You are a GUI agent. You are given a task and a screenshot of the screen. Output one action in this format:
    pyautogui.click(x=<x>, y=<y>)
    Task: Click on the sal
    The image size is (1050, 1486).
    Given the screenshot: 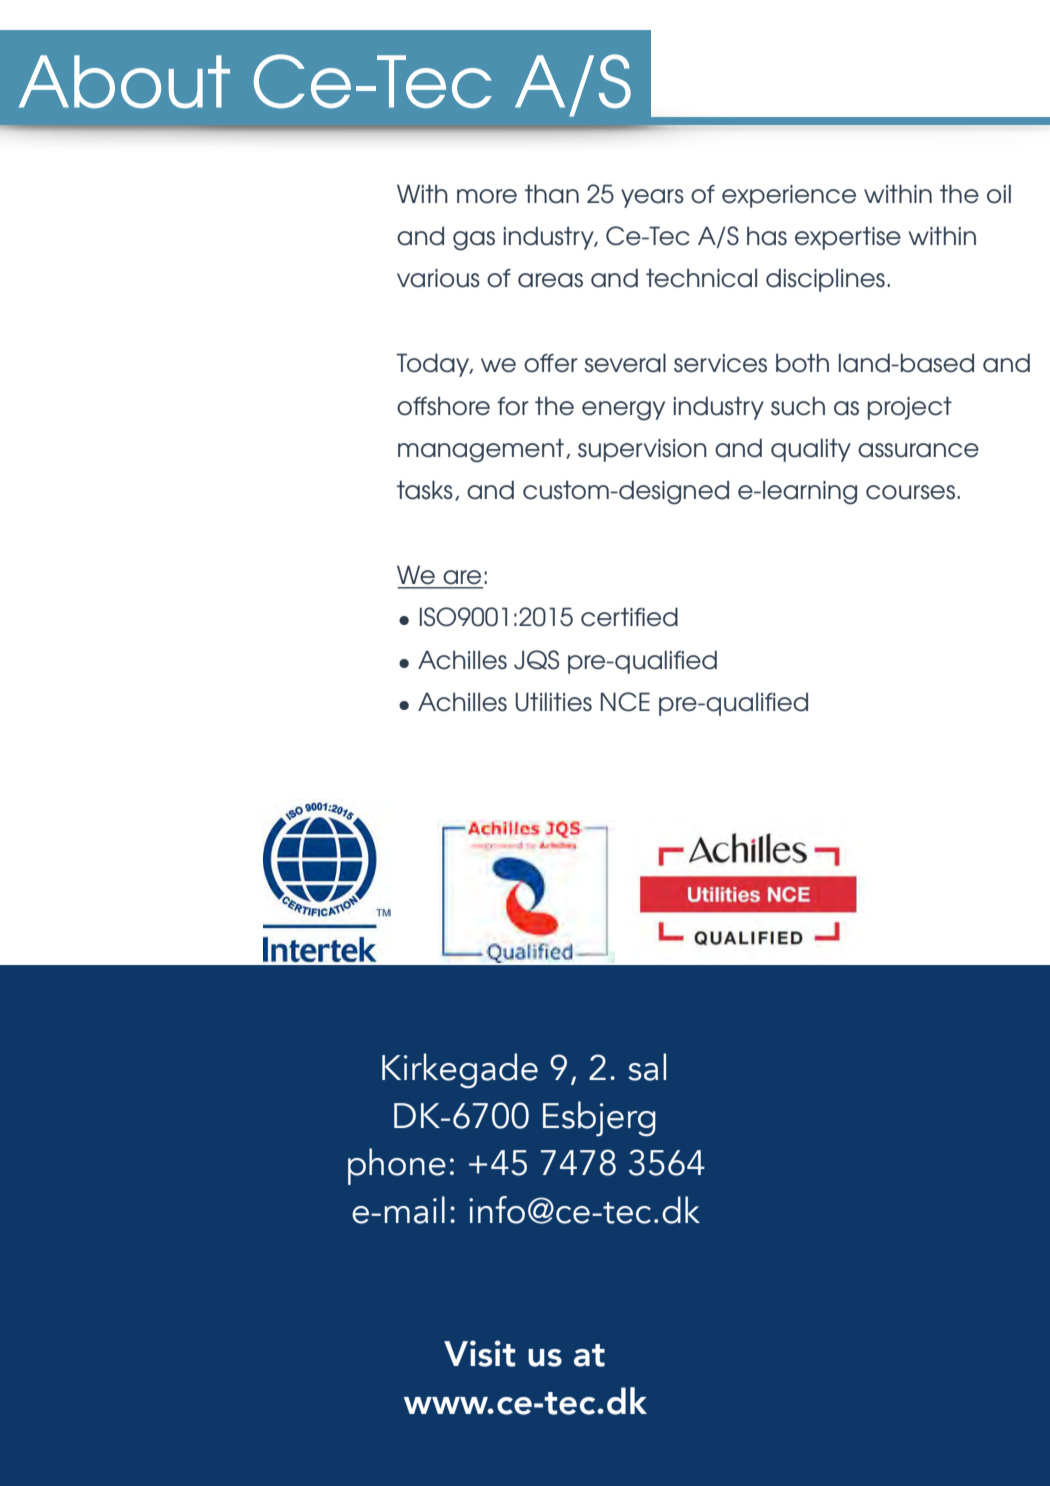 What is the action you would take?
    pyautogui.click(x=647, y=1067)
